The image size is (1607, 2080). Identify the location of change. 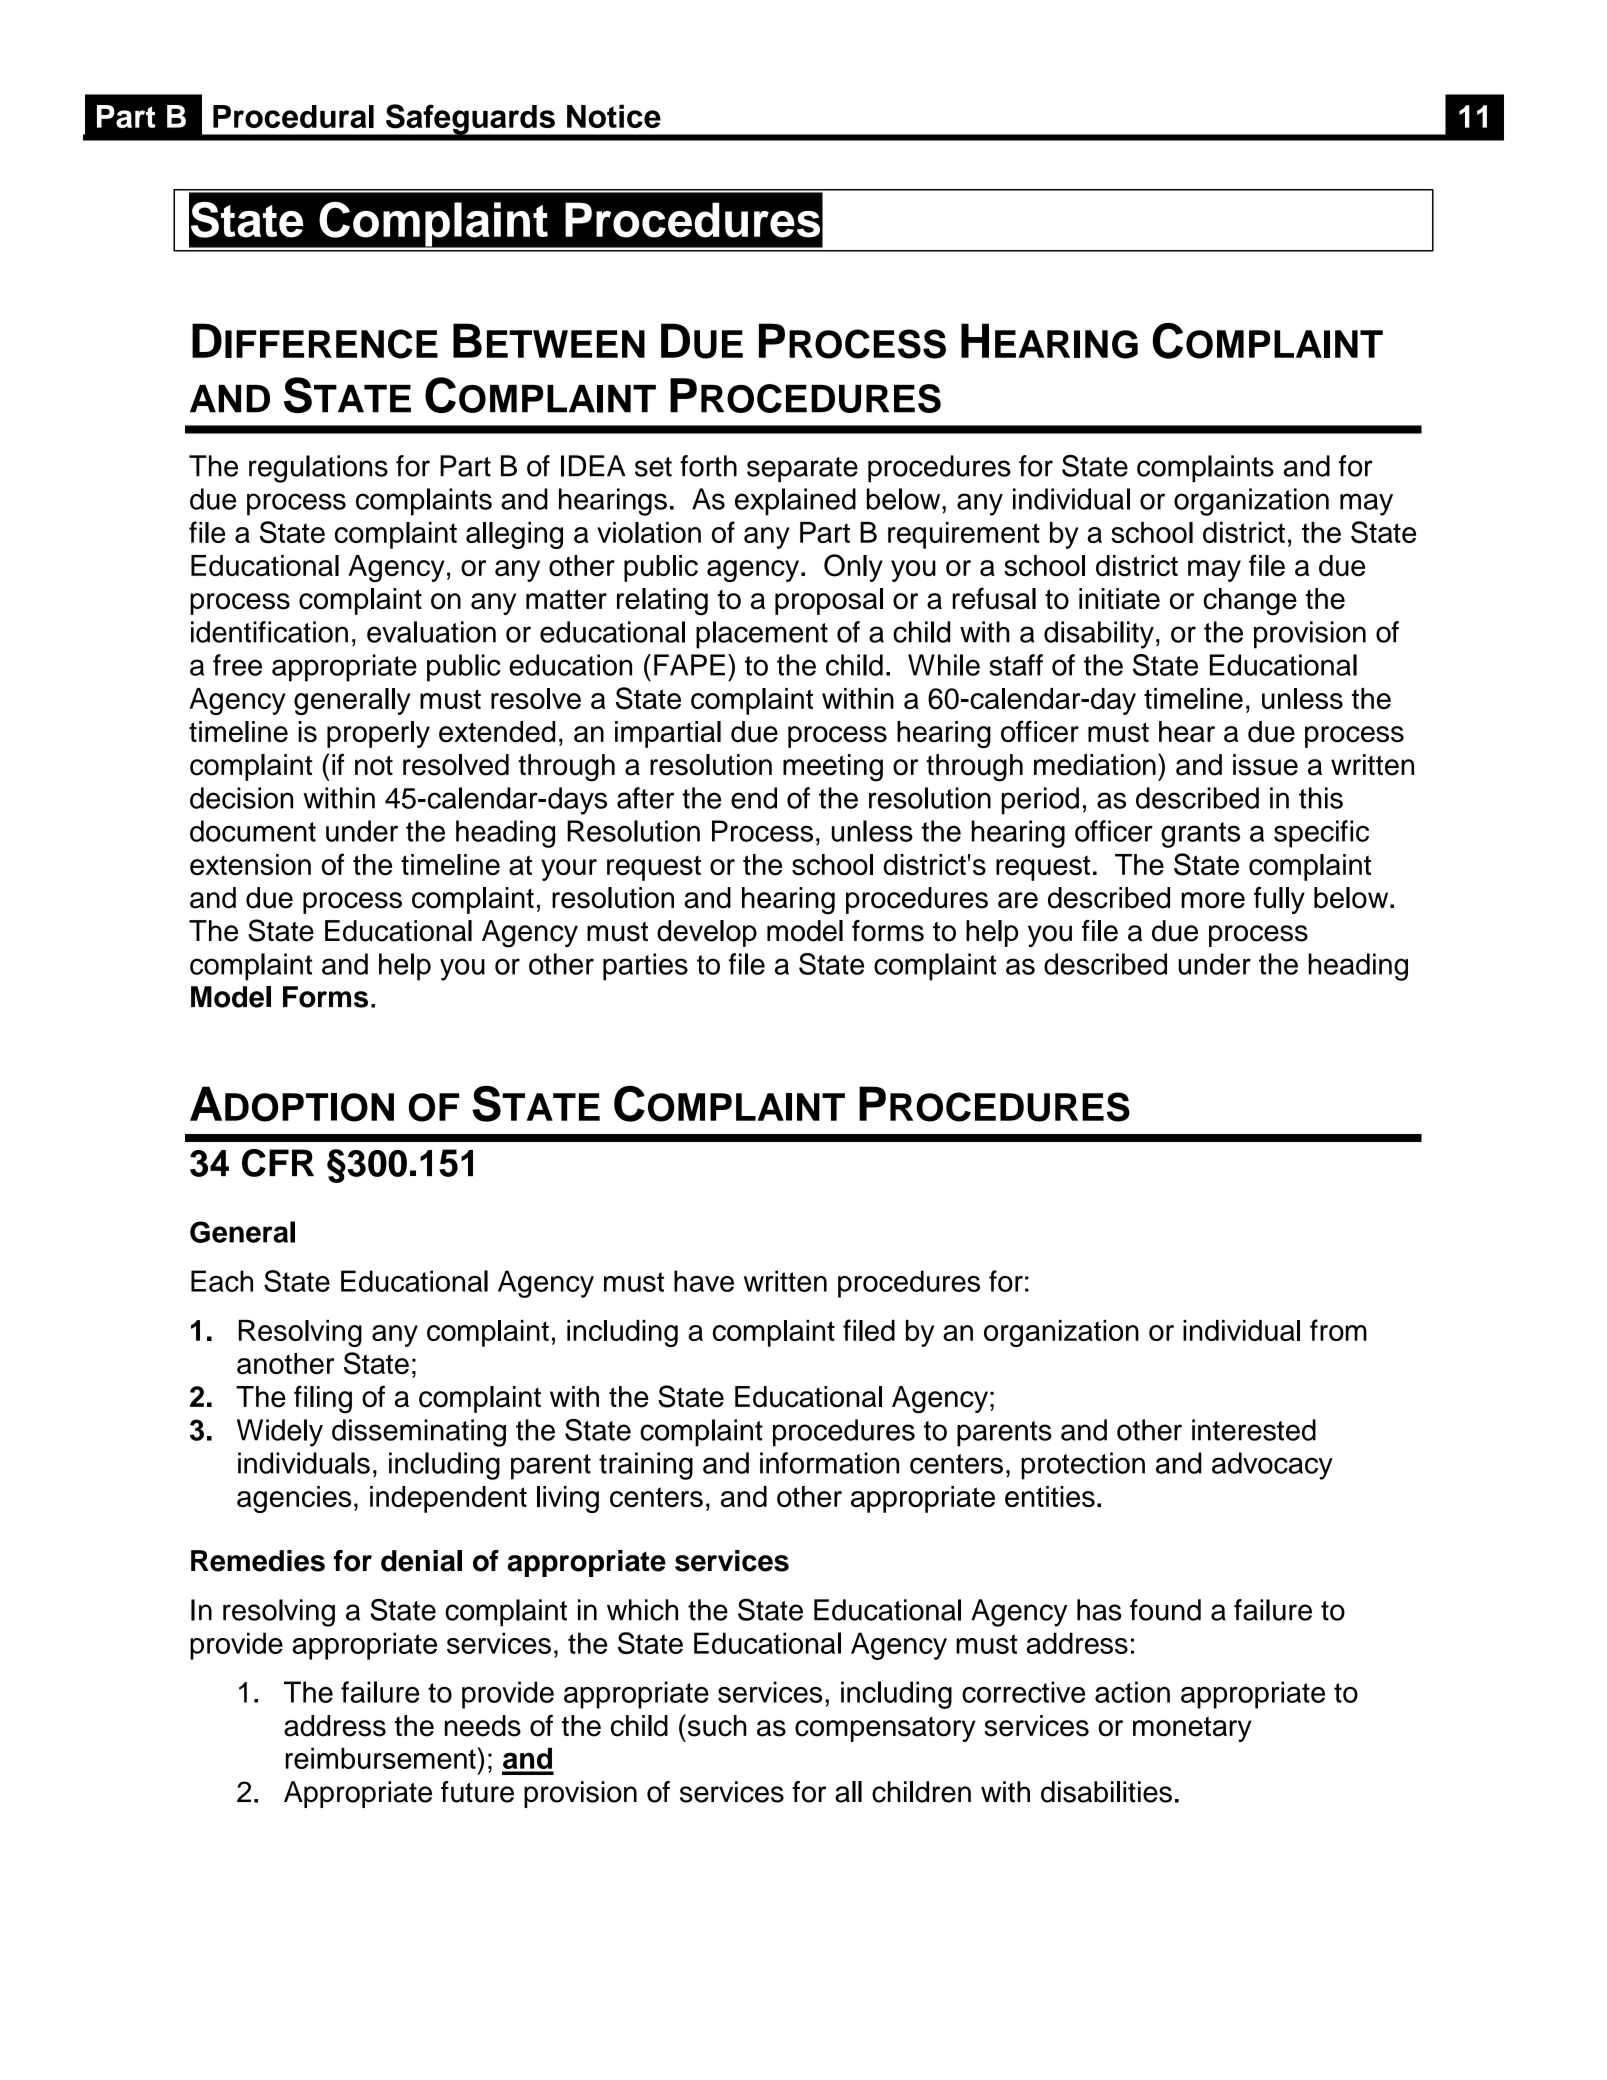
(1250, 602).
